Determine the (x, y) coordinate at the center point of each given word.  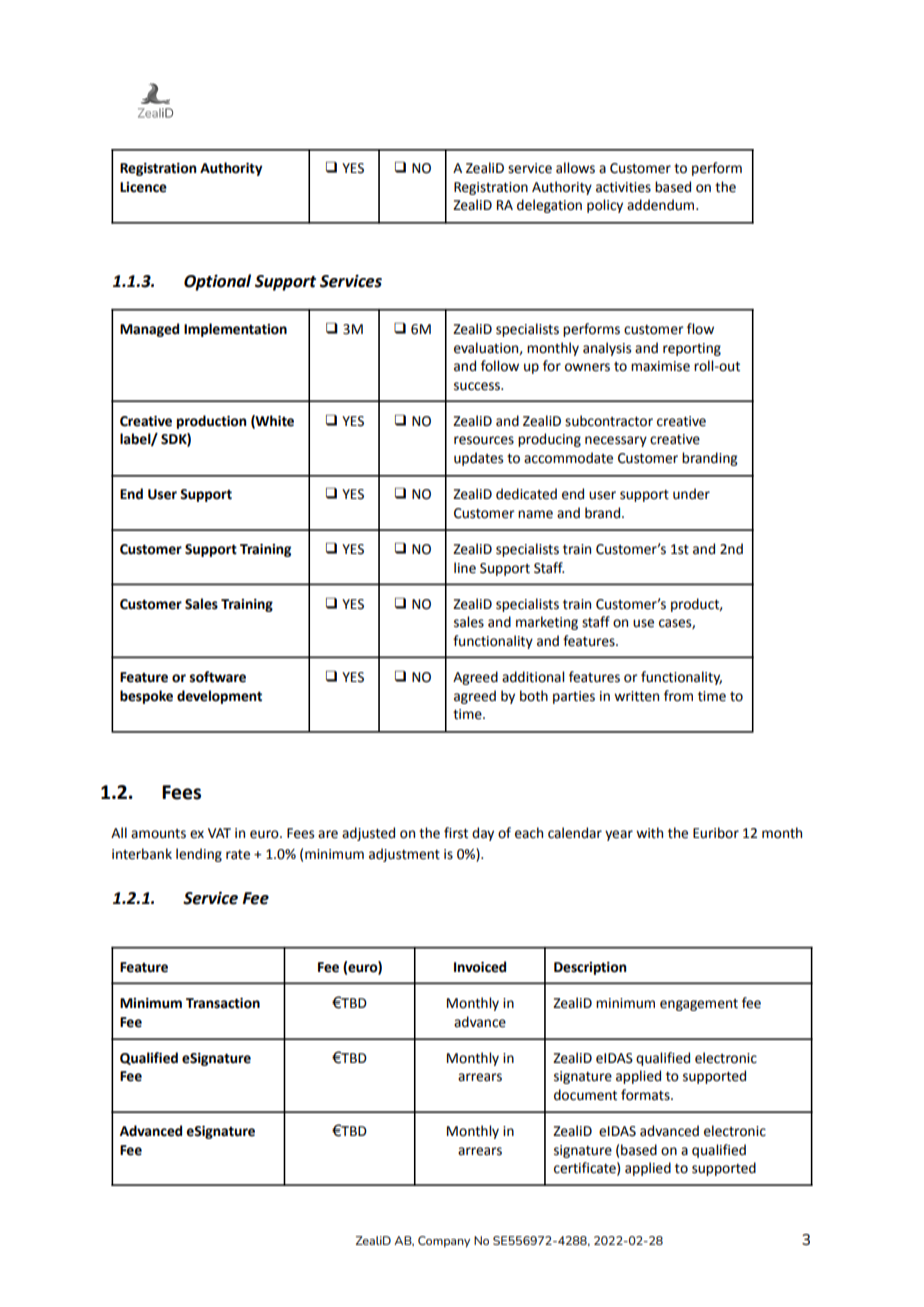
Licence (143, 187)
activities (623, 187)
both (534, 696)
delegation (549, 206)
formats (646, 1095)
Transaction (223, 1003)
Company (444, 1242)
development (219, 697)
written (636, 696)
